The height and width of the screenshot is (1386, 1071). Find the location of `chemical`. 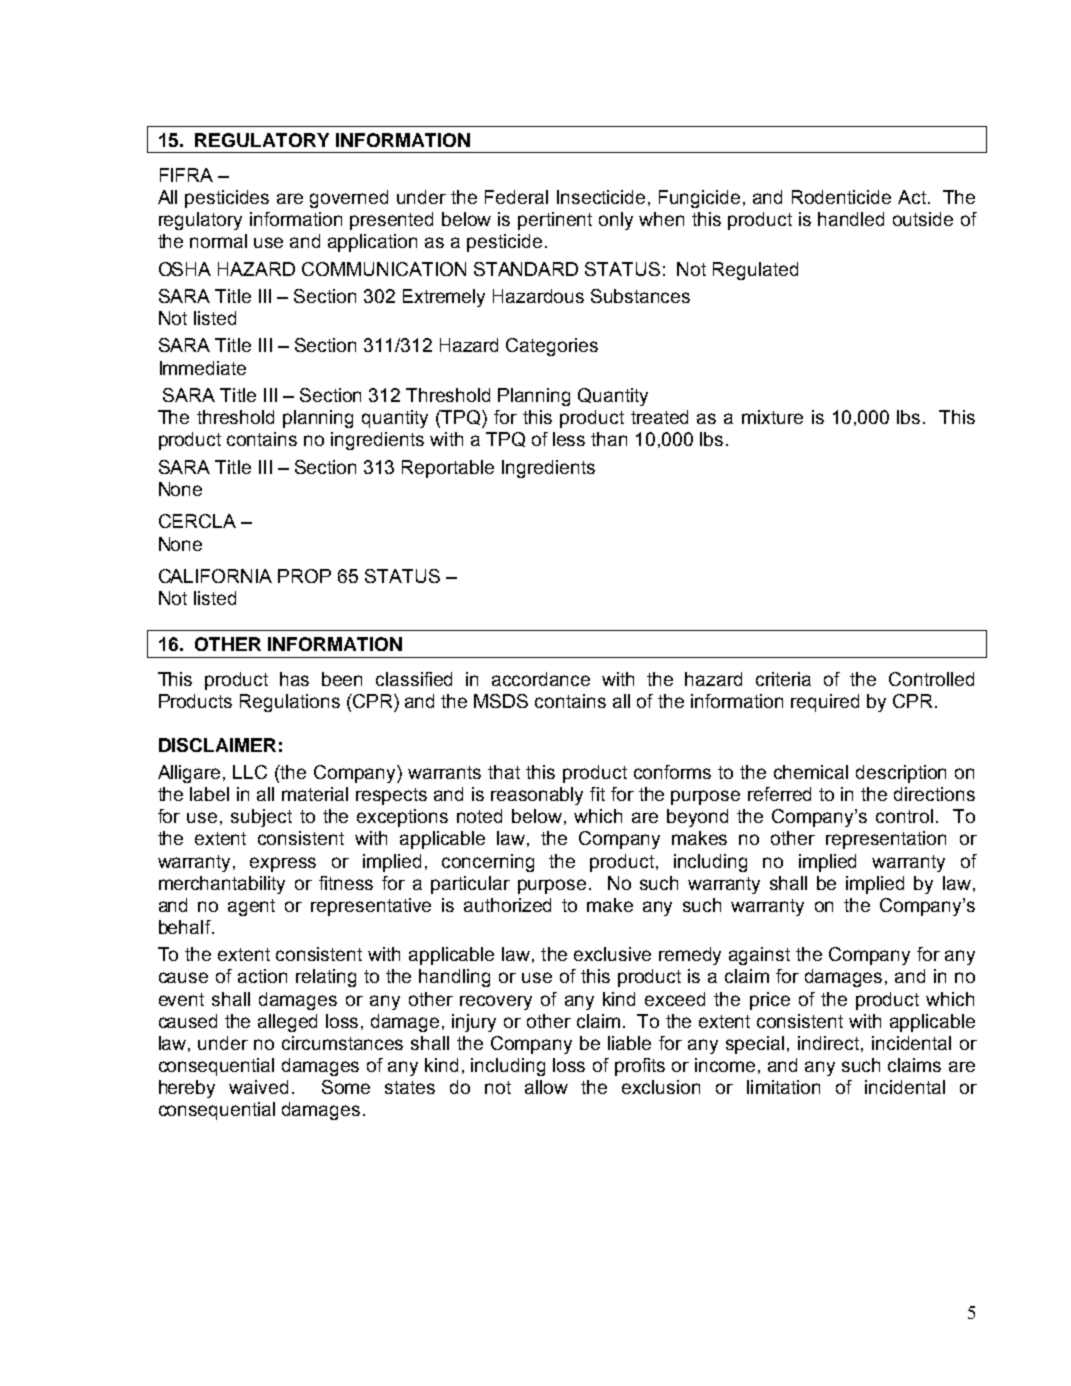

chemical is located at coordinates (811, 772).
